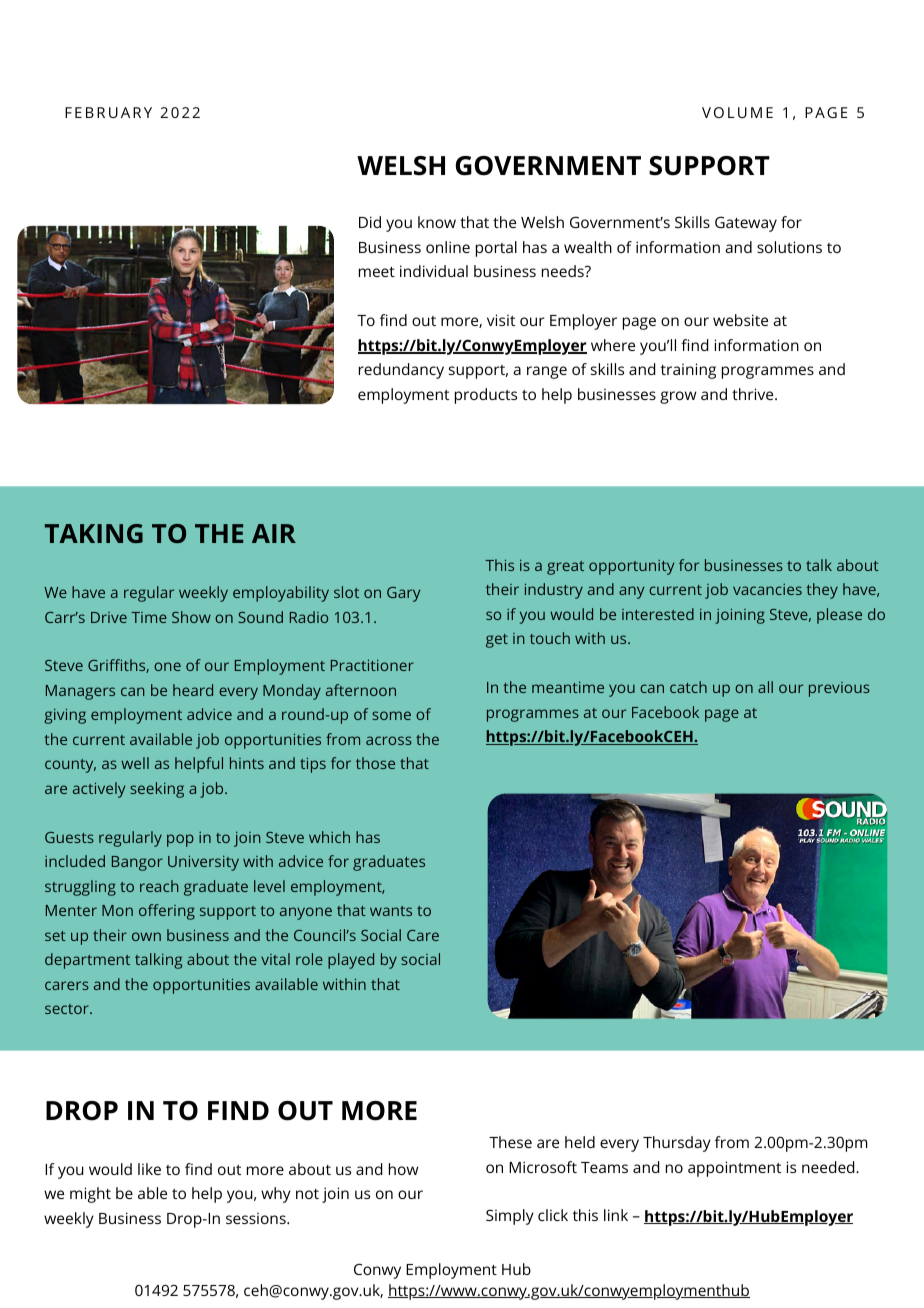 This screenshot has width=924, height=1308. What do you see at coordinates (403, 594) in the screenshot?
I see `Gary` at bounding box center [403, 594].
